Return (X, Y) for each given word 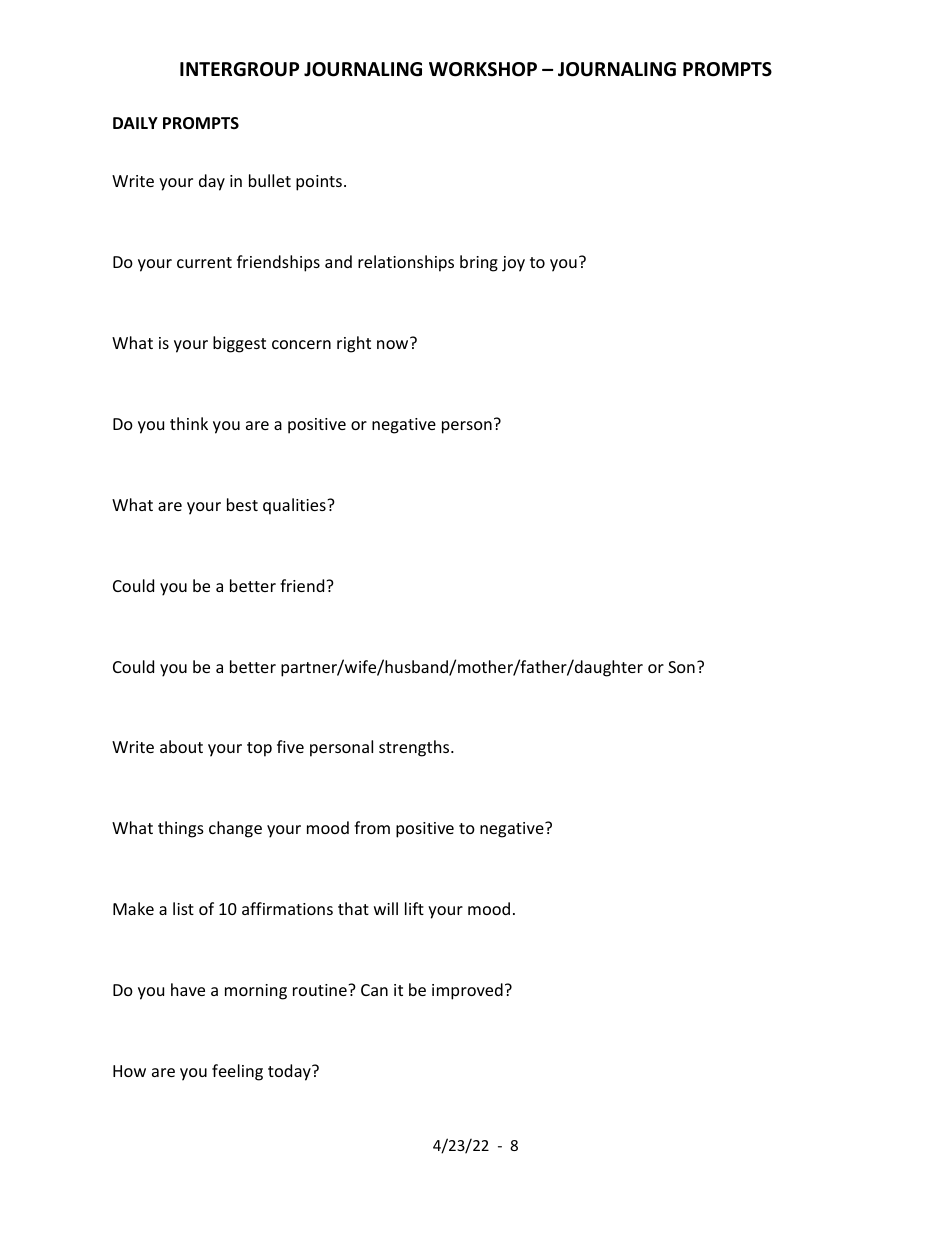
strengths (415, 748)
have (188, 989)
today (290, 1072)
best (242, 504)
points (319, 183)
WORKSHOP (483, 69)
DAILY (135, 123)
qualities (295, 506)
